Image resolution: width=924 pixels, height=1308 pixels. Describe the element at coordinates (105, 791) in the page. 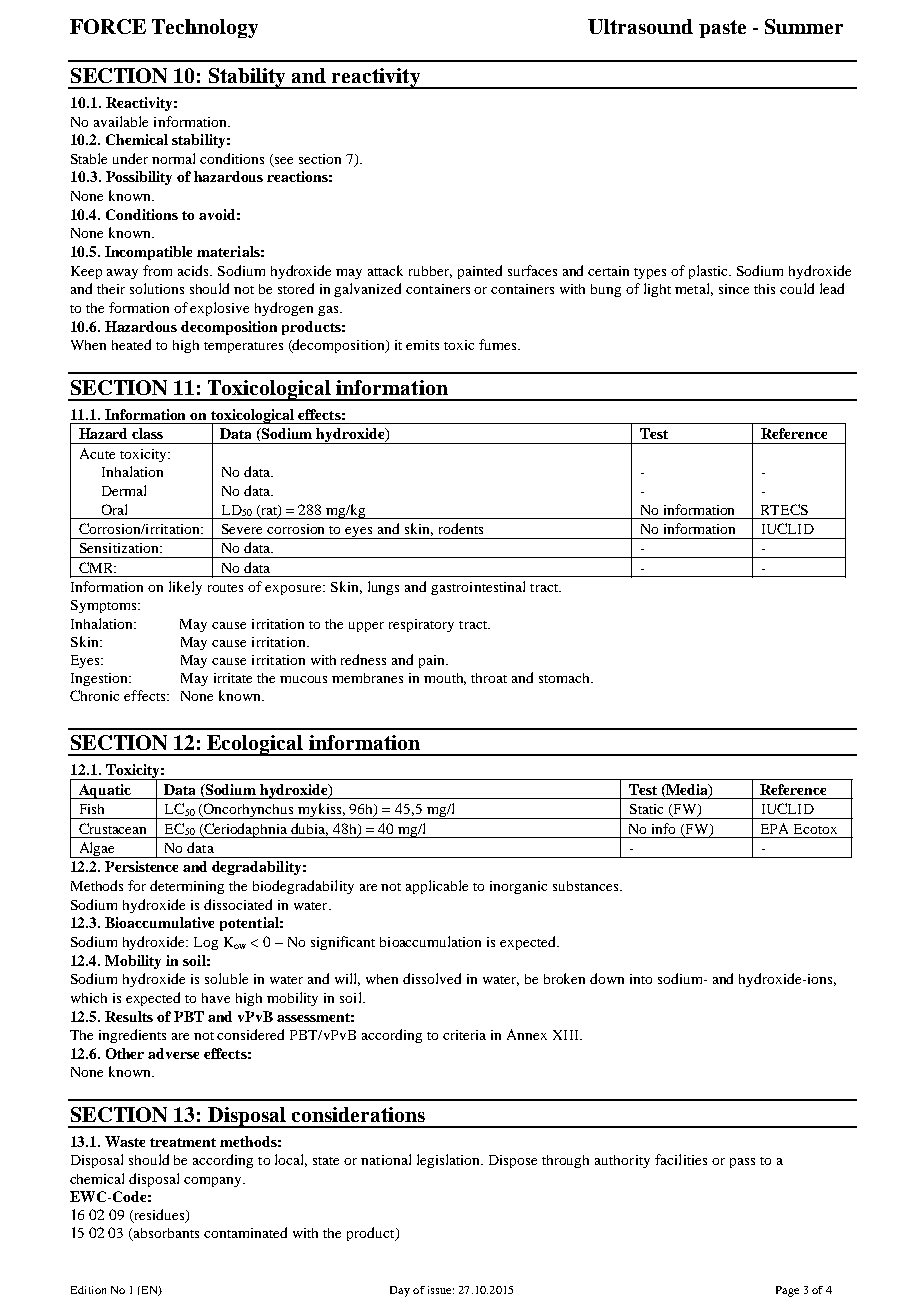

I see `Aquatic` at that location.
